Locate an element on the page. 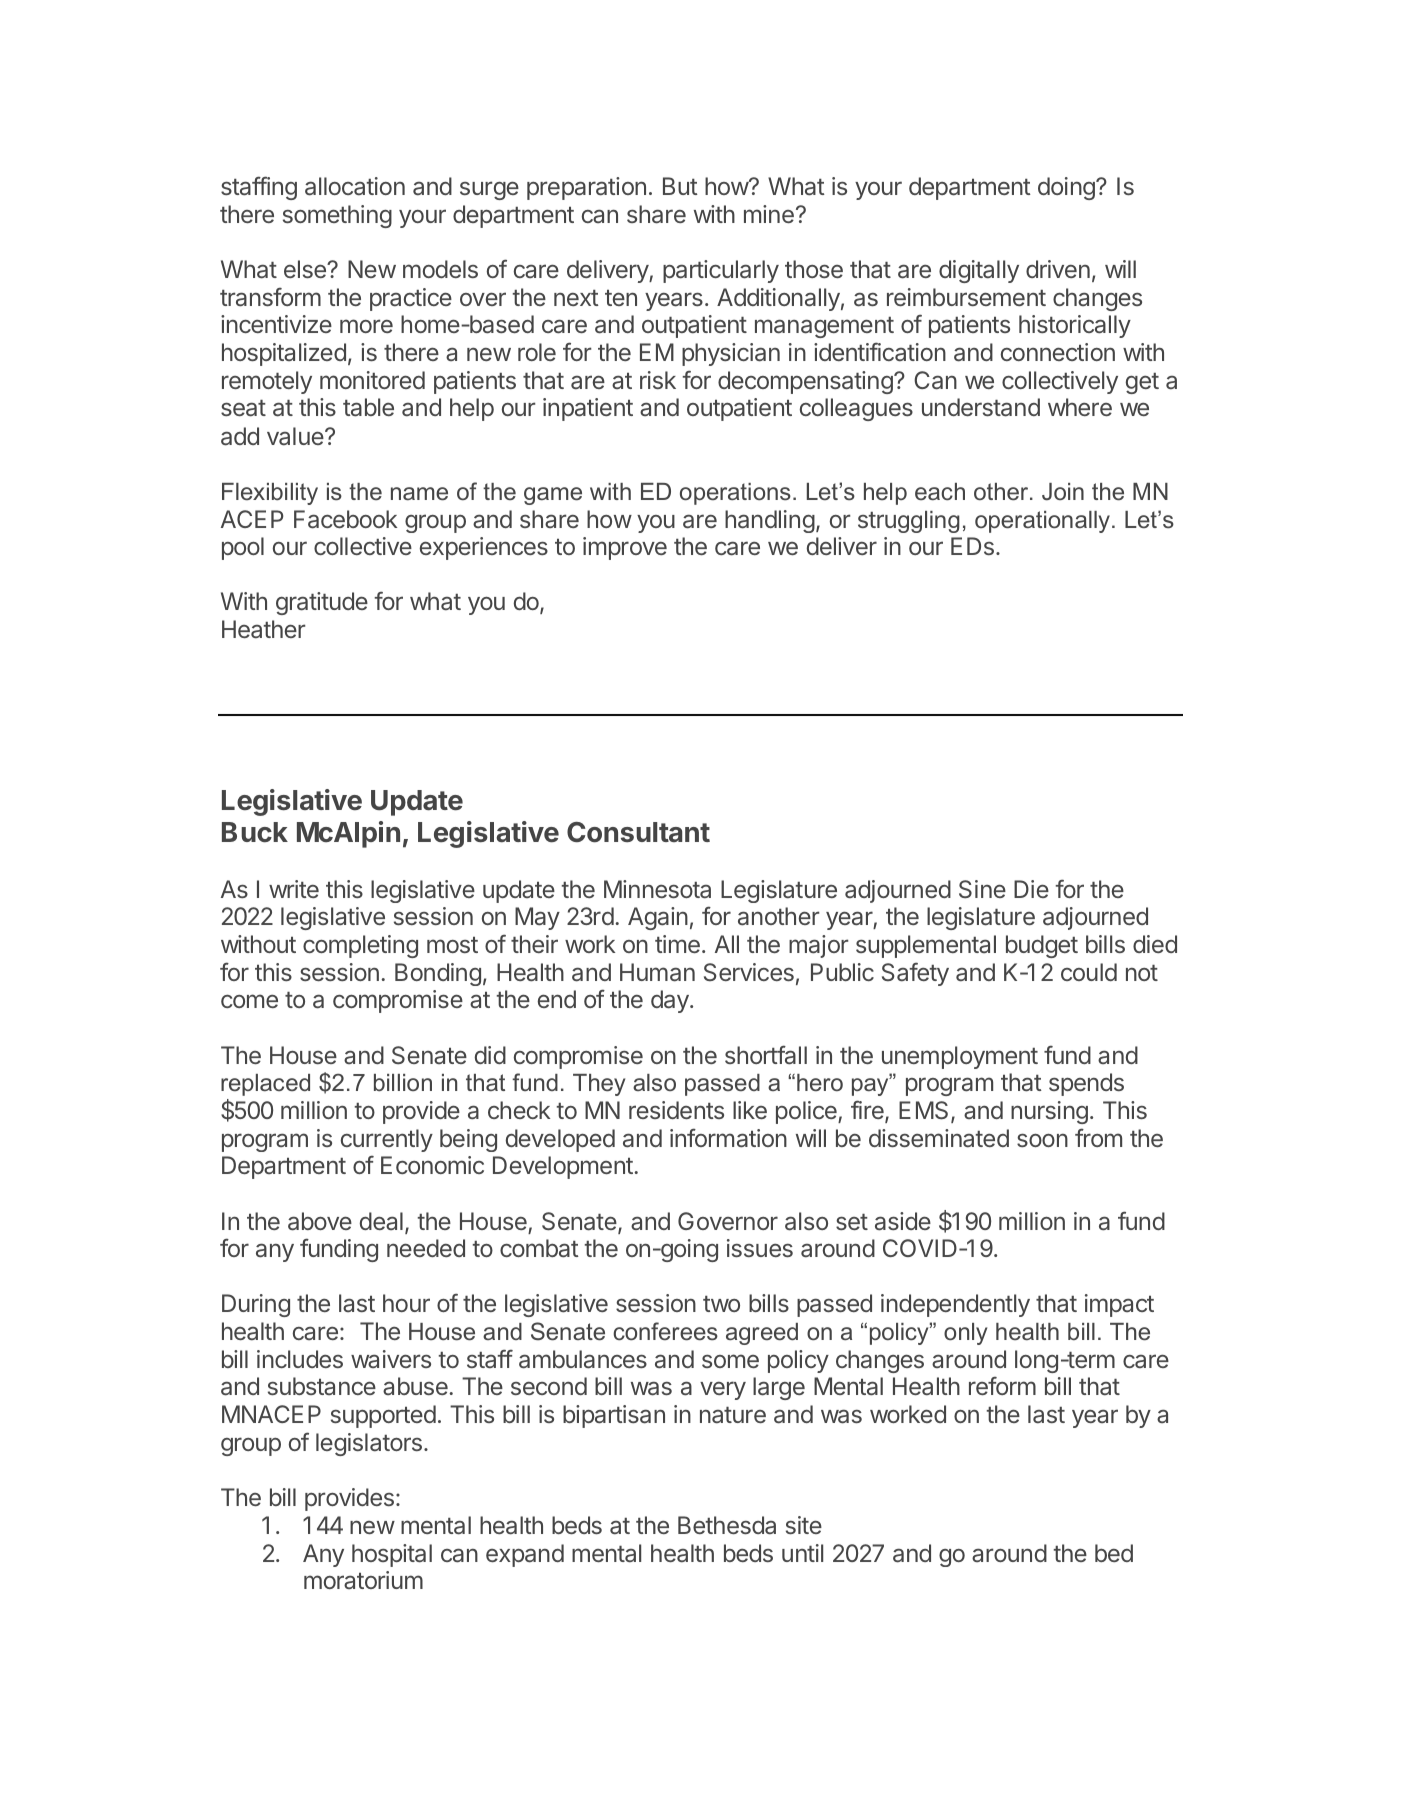  But is located at coordinates (680, 186).
